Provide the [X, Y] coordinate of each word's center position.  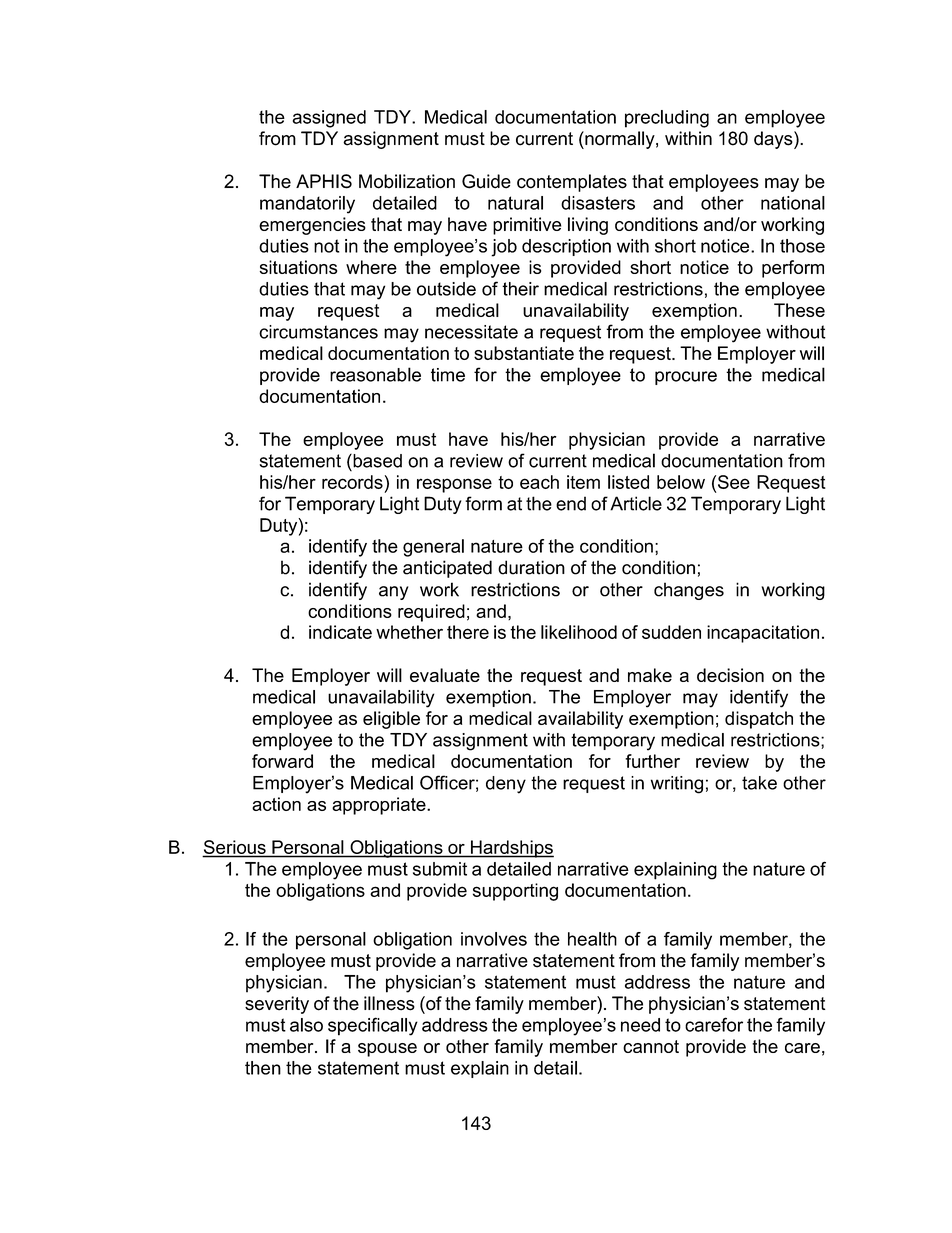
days [774, 140]
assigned [329, 119]
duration [531, 567]
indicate [340, 632]
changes [689, 591]
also [306, 1025]
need [640, 1025]
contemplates [572, 183]
